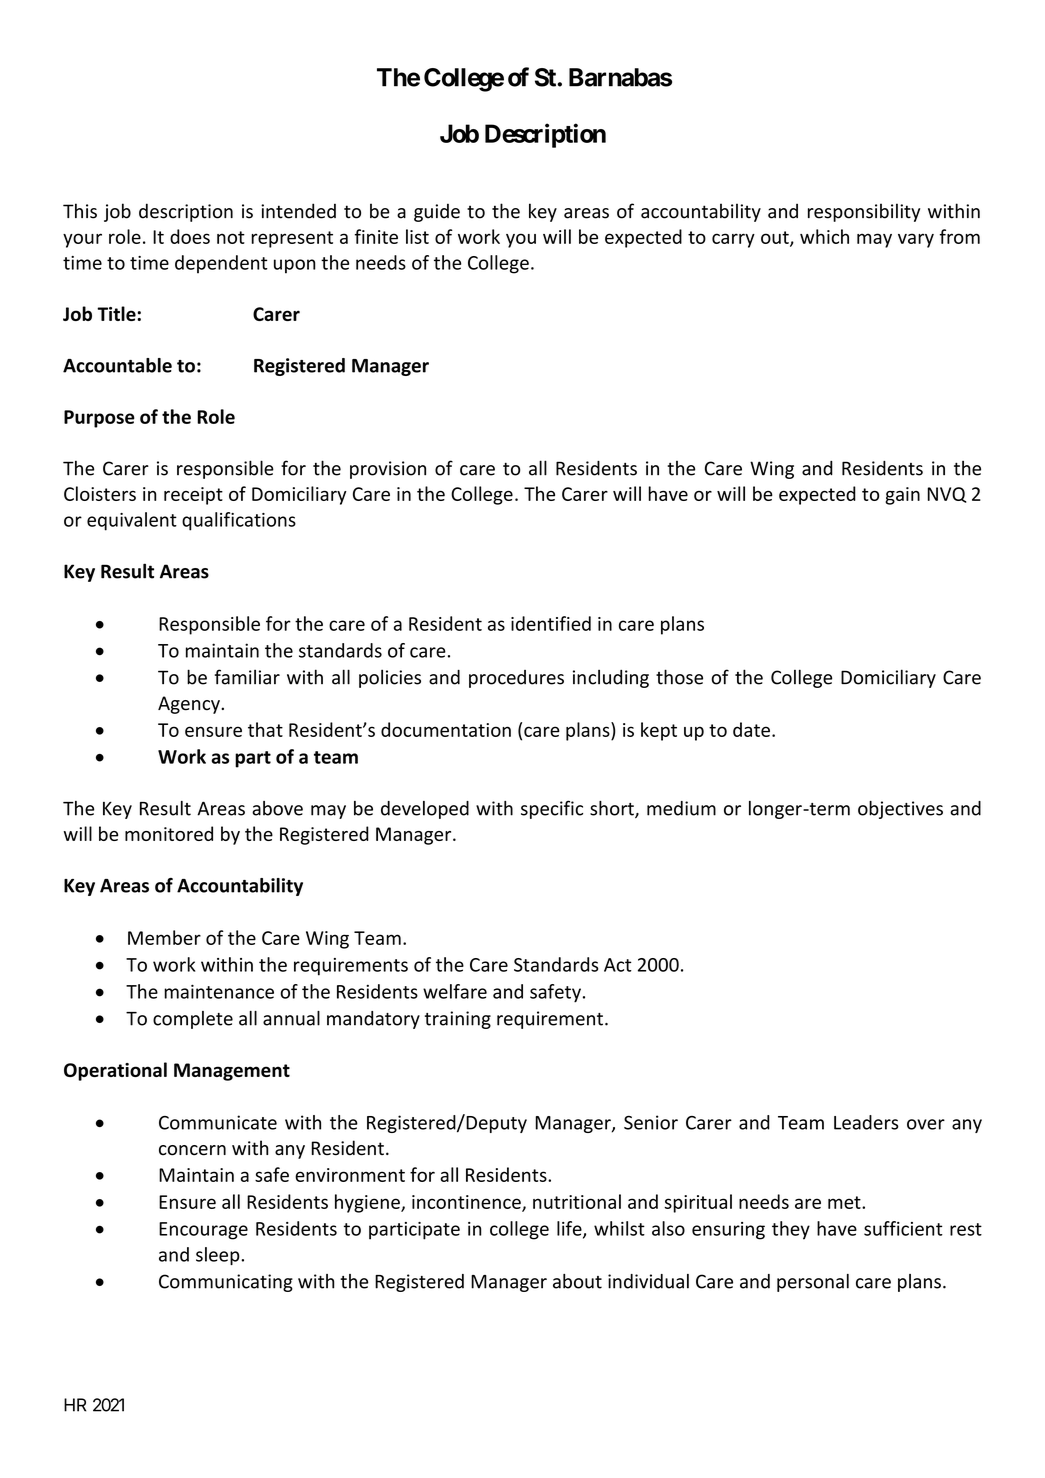 The width and height of the image is (1045, 1478). I want to click on guide, so click(437, 212).
